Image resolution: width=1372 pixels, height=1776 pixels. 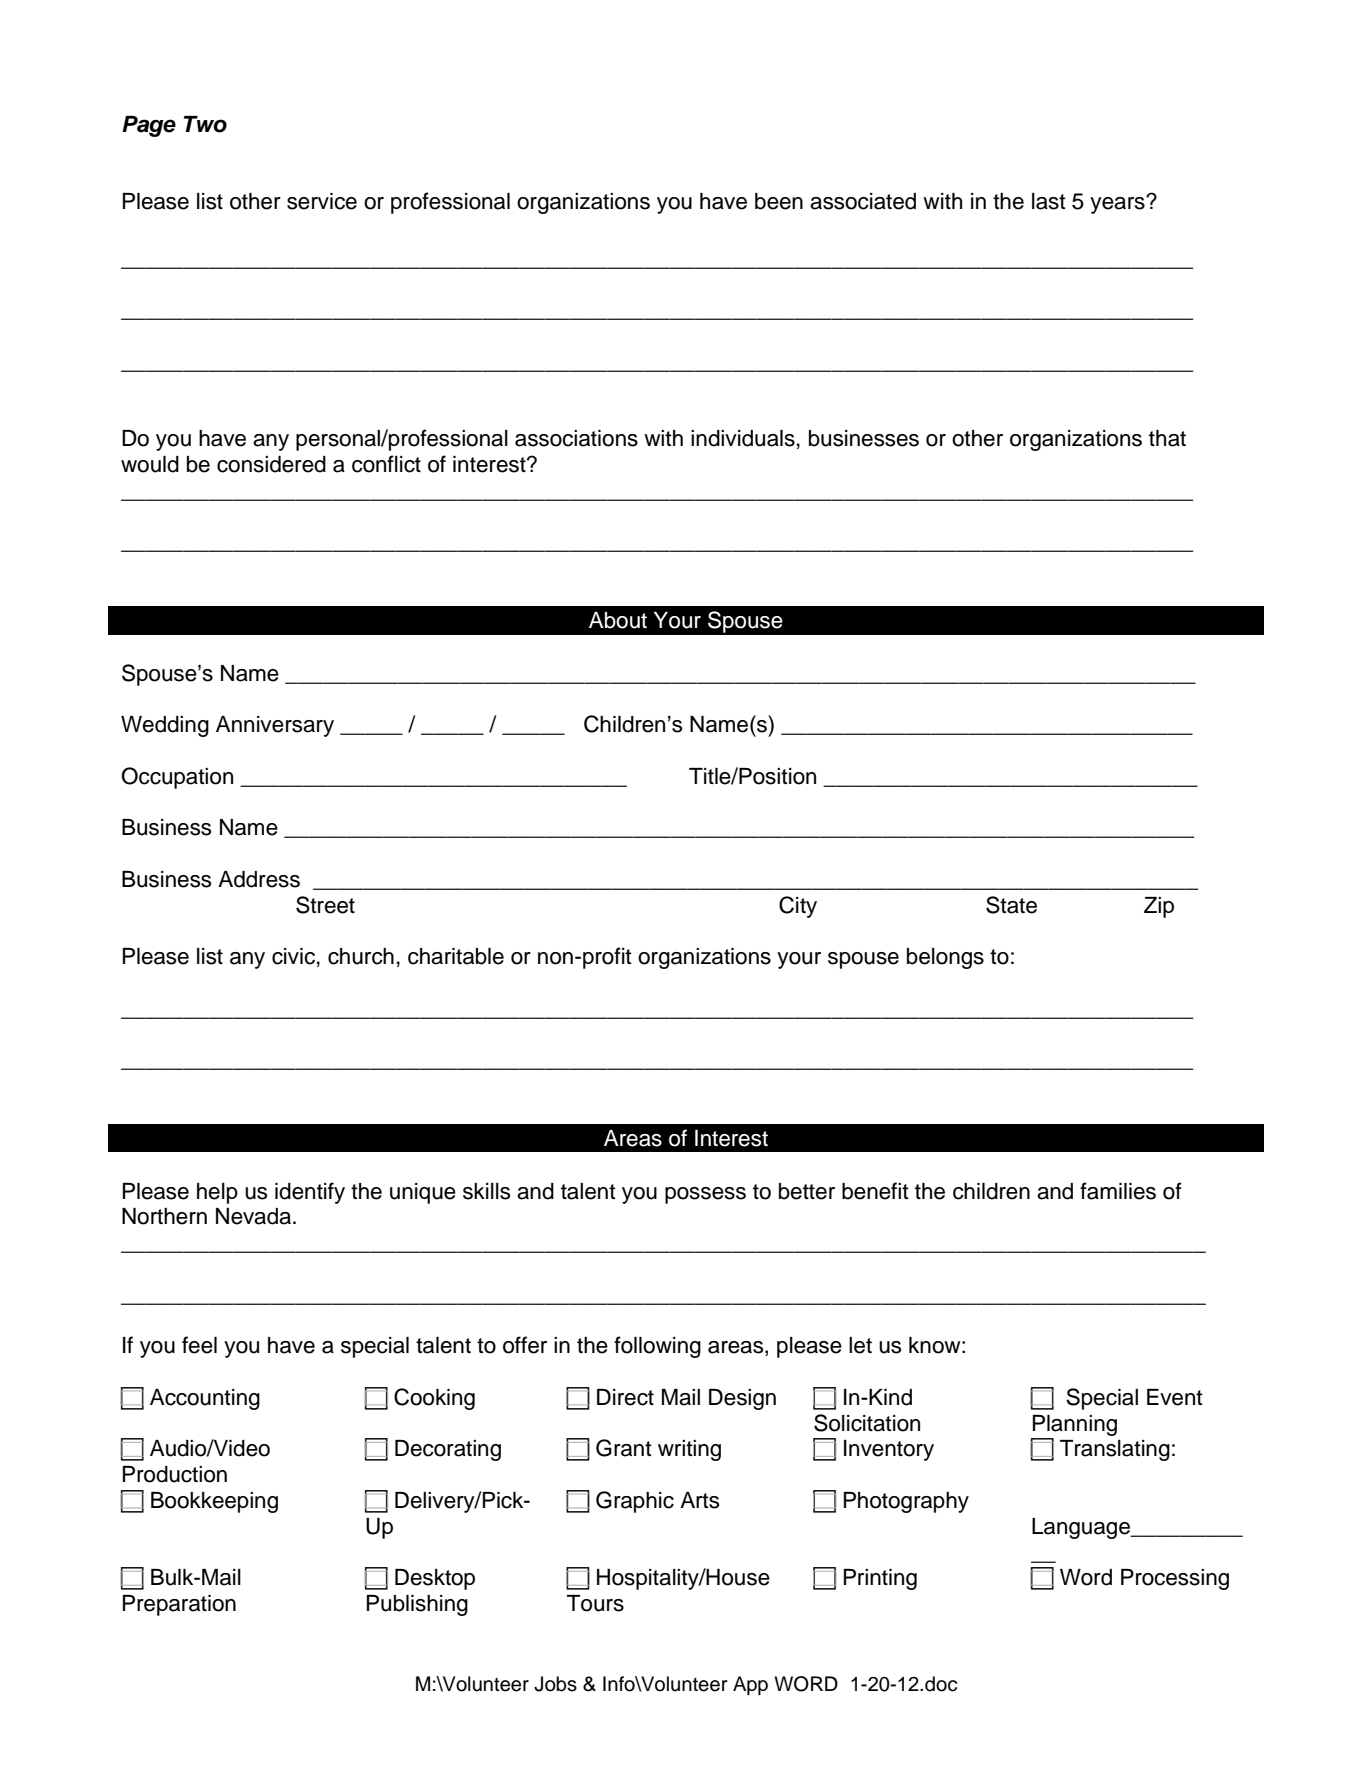 What do you see at coordinates (1167, 438) in the screenshot?
I see `that` at bounding box center [1167, 438].
